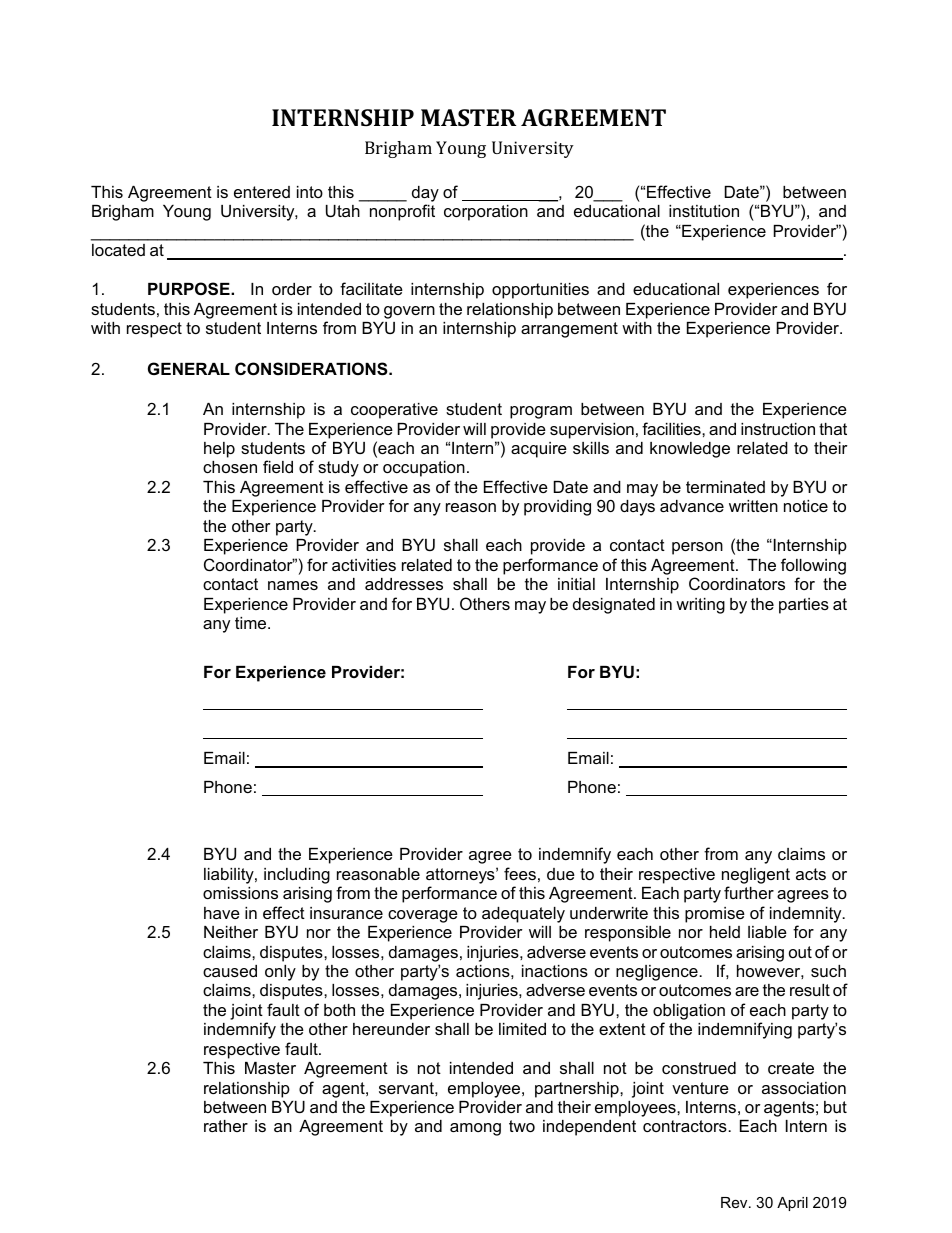 The image size is (952, 1233). I want to click on Rev, so click(735, 1202).
